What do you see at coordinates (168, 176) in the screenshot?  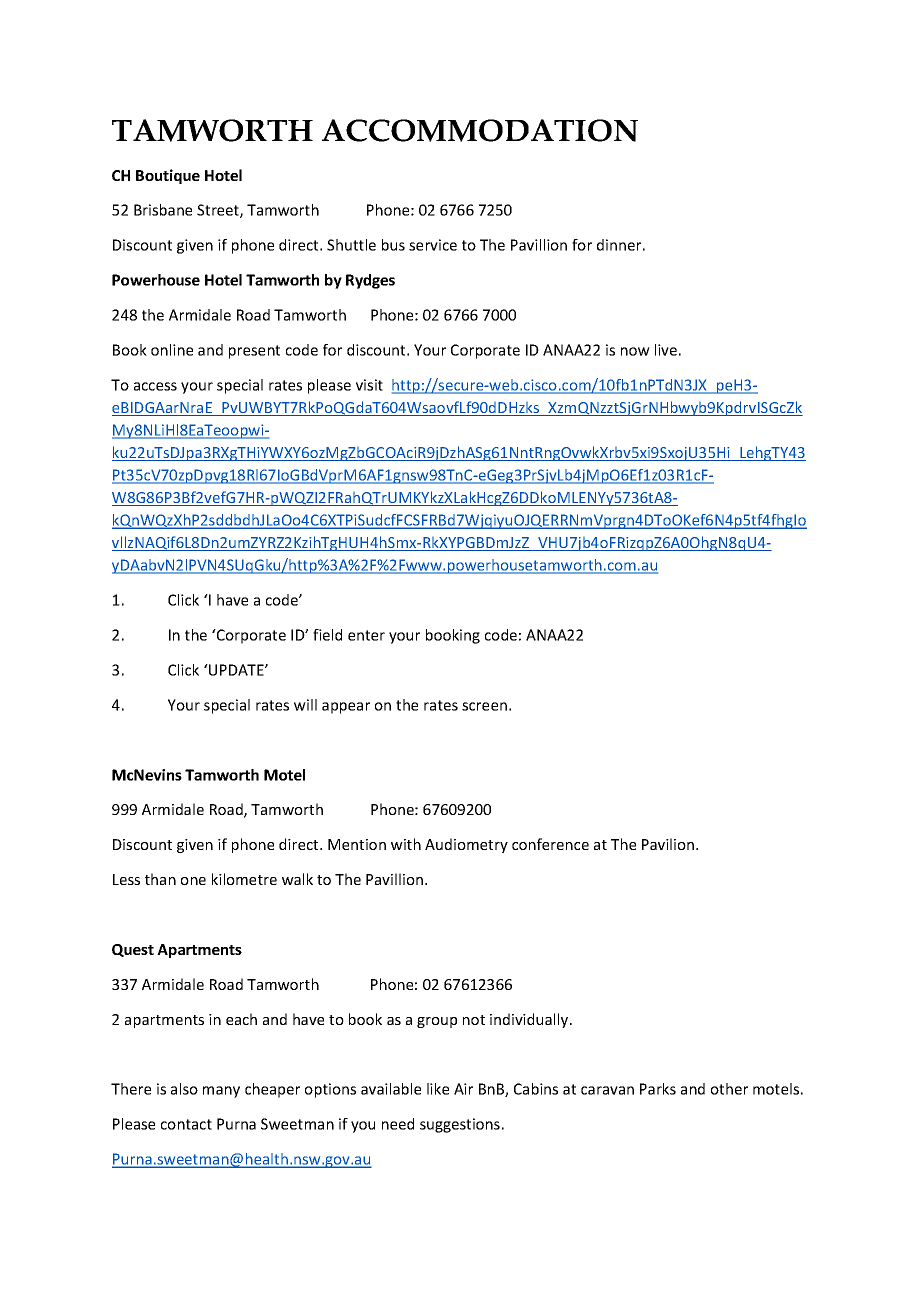 I see `Boutique` at bounding box center [168, 176].
